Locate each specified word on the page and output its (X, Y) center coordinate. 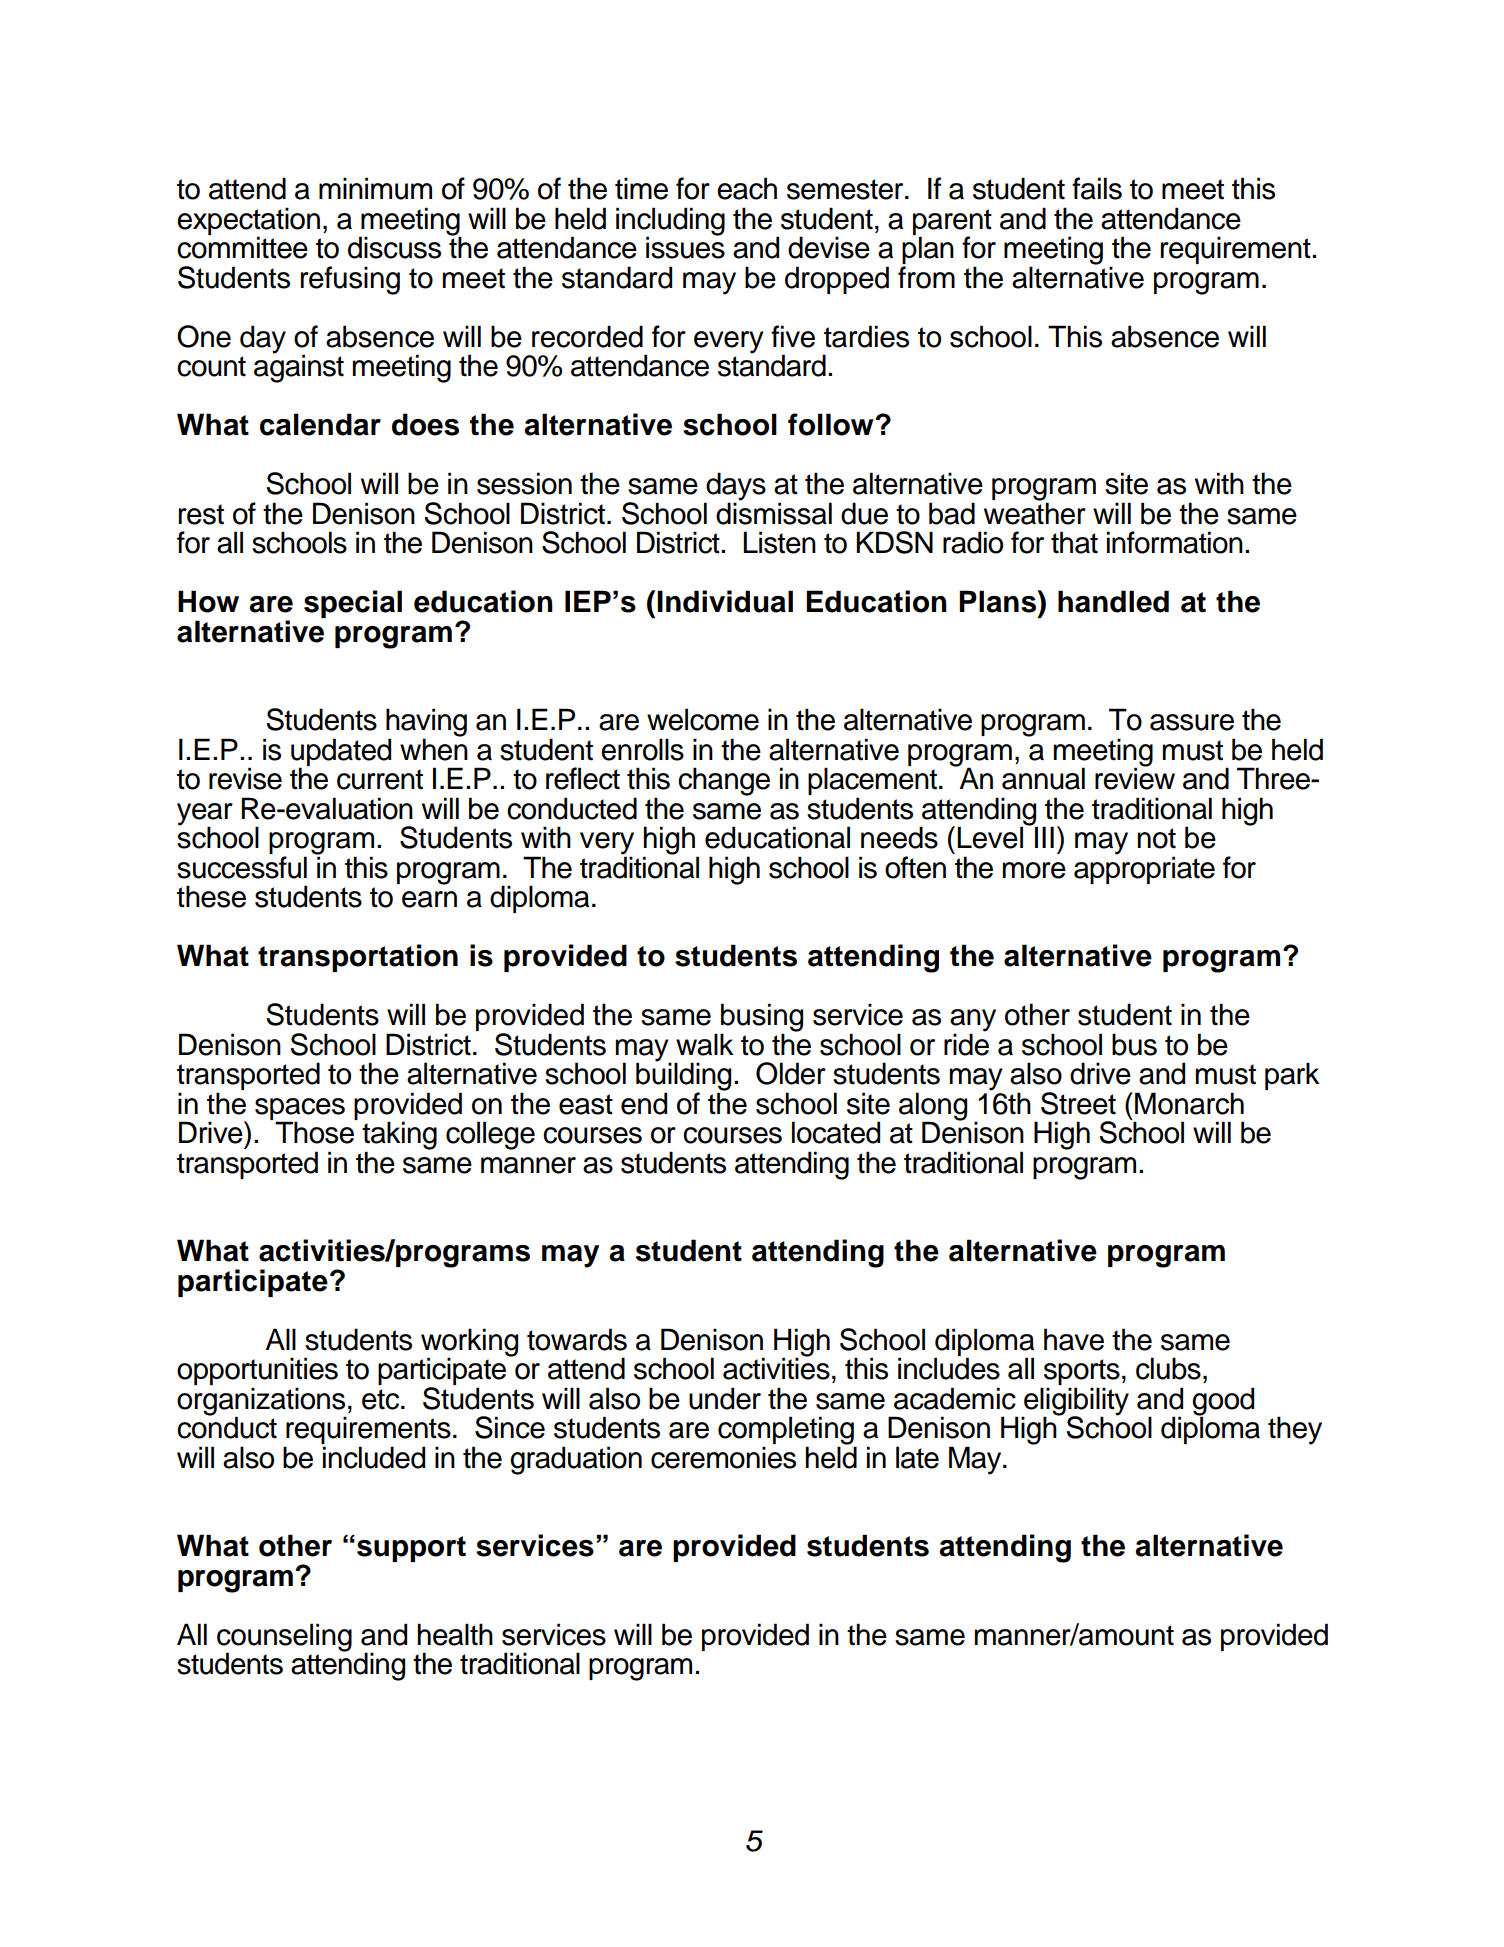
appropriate (1144, 869)
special (353, 604)
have (1074, 1339)
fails (1097, 188)
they (1295, 1430)
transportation (358, 958)
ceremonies (723, 1457)
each (747, 188)
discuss (394, 247)
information (1175, 542)
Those (315, 1131)
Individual (725, 601)
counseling (284, 1638)
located (836, 1132)
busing (762, 1018)
